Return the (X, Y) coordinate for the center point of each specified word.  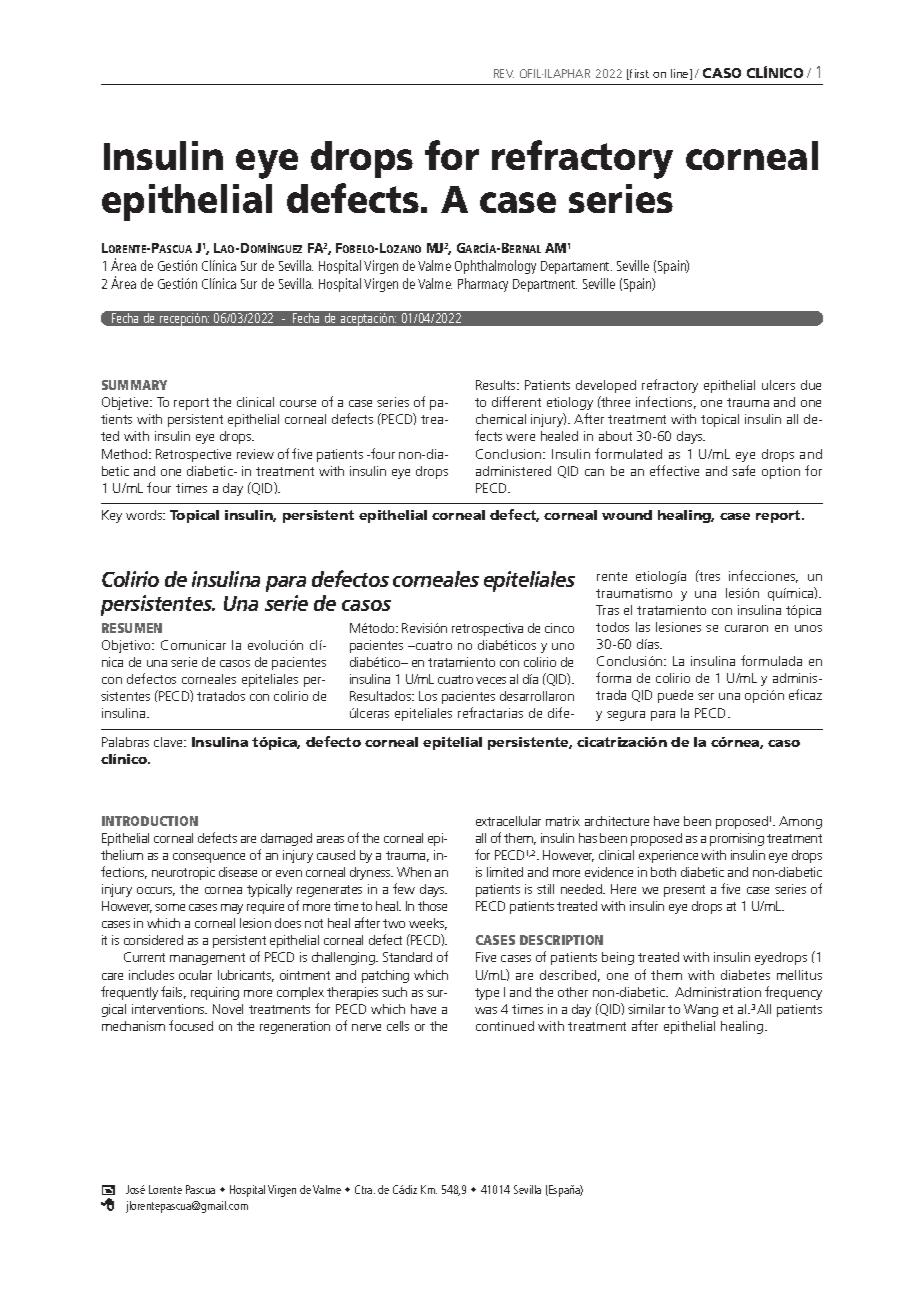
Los (428, 696)
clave (169, 742)
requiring (215, 993)
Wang (701, 1010)
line (681, 74)
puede (675, 696)
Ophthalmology (495, 267)
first (638, 74)
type (487, 994)
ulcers (778, 385)
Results (497, 385)
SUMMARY (134, 385)
